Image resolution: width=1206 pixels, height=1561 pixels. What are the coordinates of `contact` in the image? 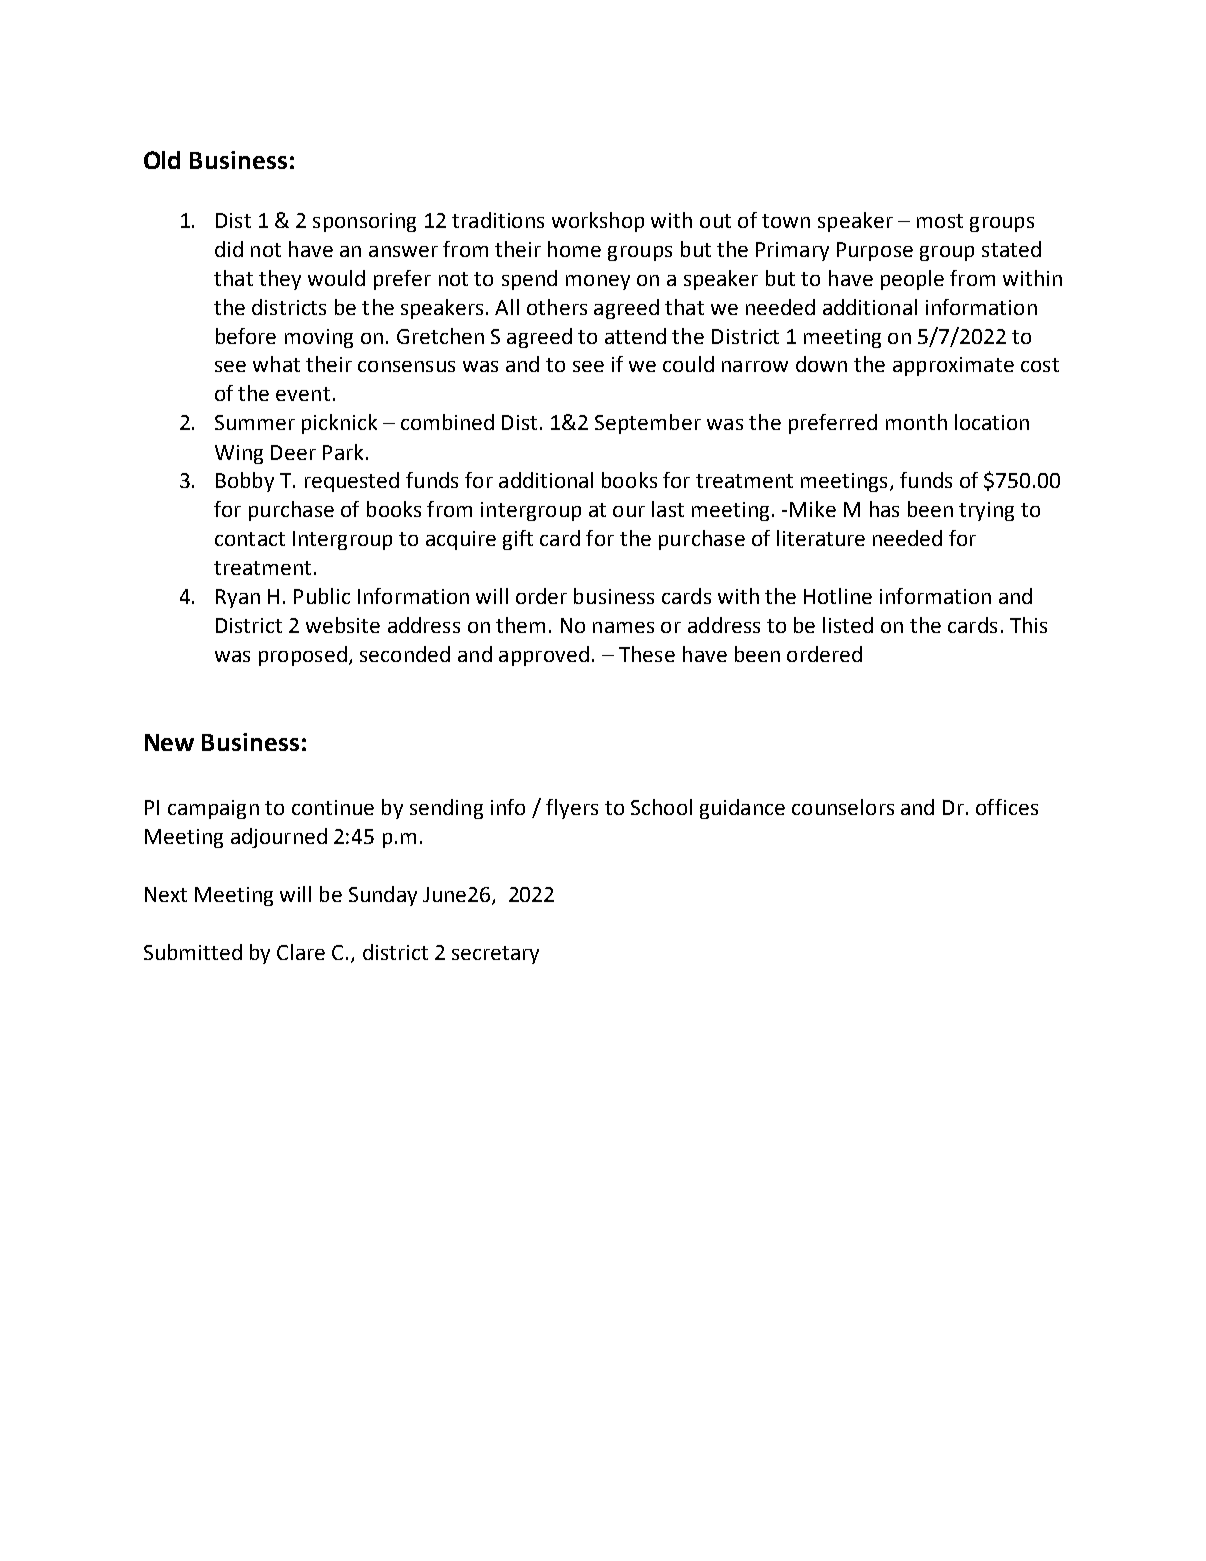 It's located at (250, 539).
